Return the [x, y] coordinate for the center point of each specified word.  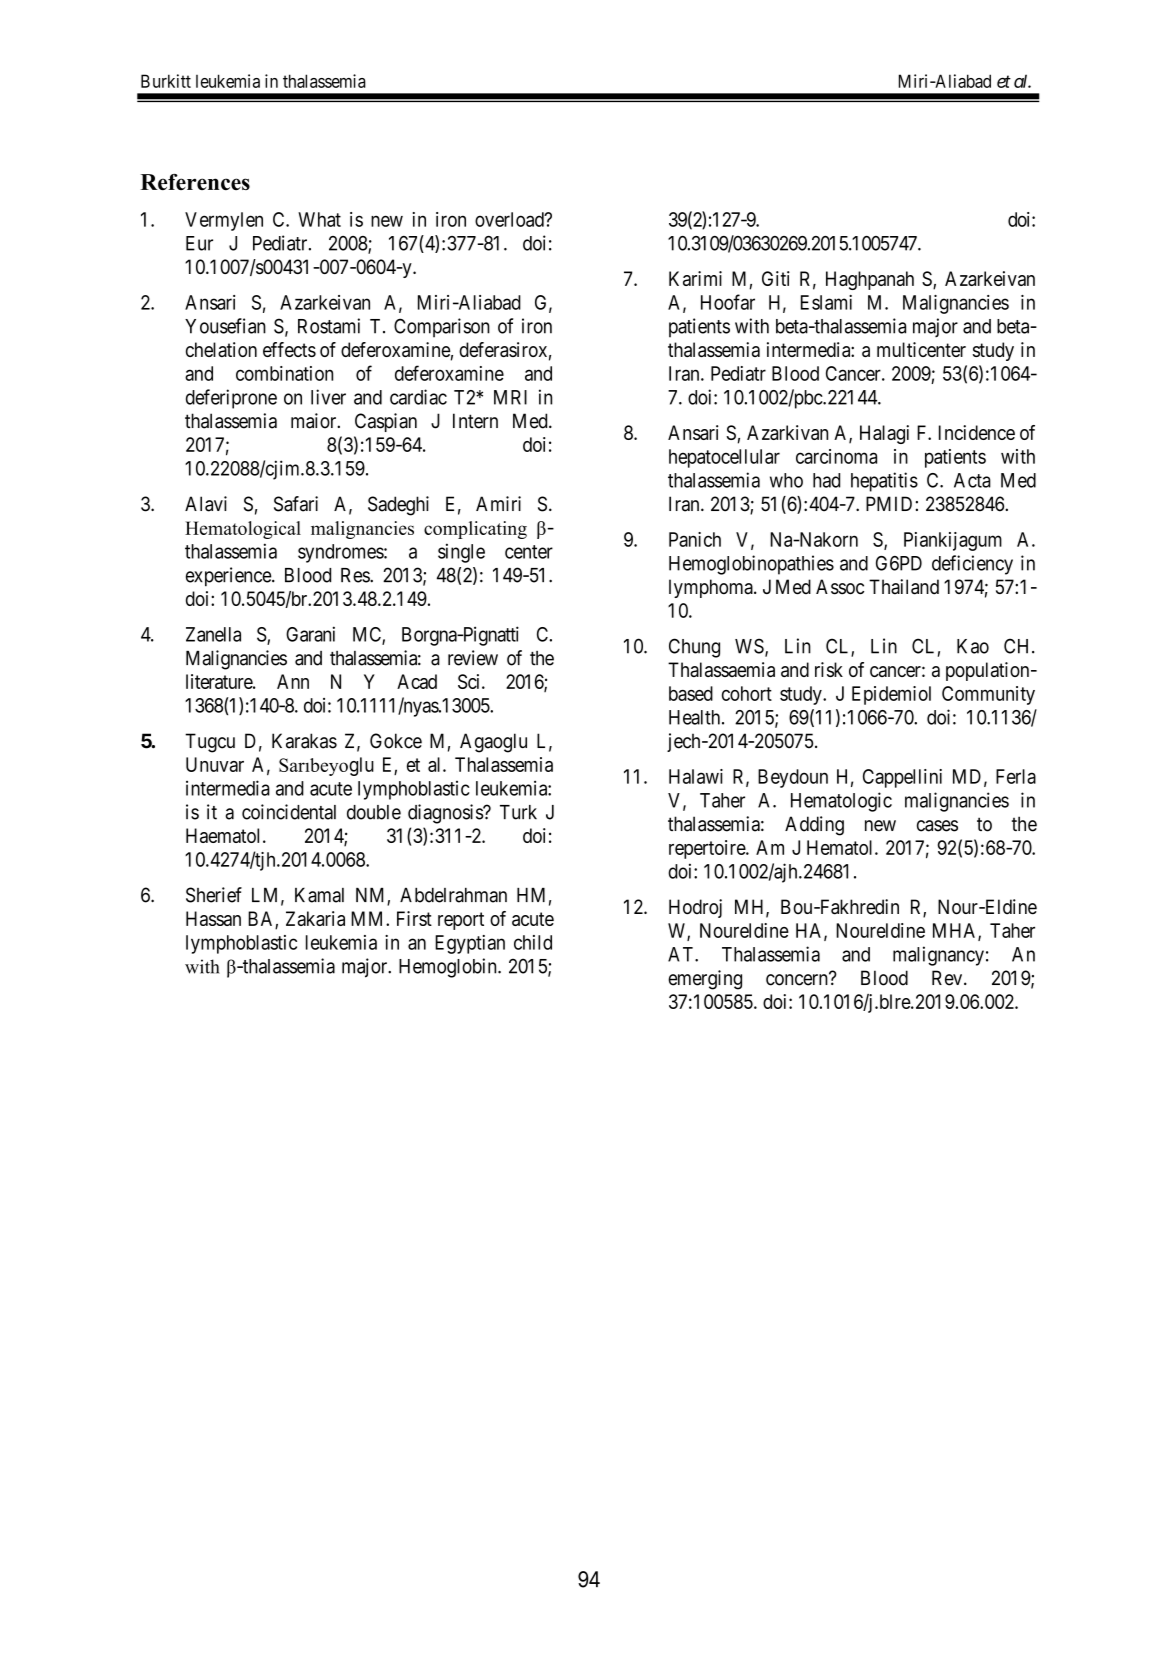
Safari [296, 504]
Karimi [695, 278]
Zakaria [315, 918]
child [533, 942]
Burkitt [166, 81]
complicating [475, 530]
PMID [889, 503]
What [319, 219]
